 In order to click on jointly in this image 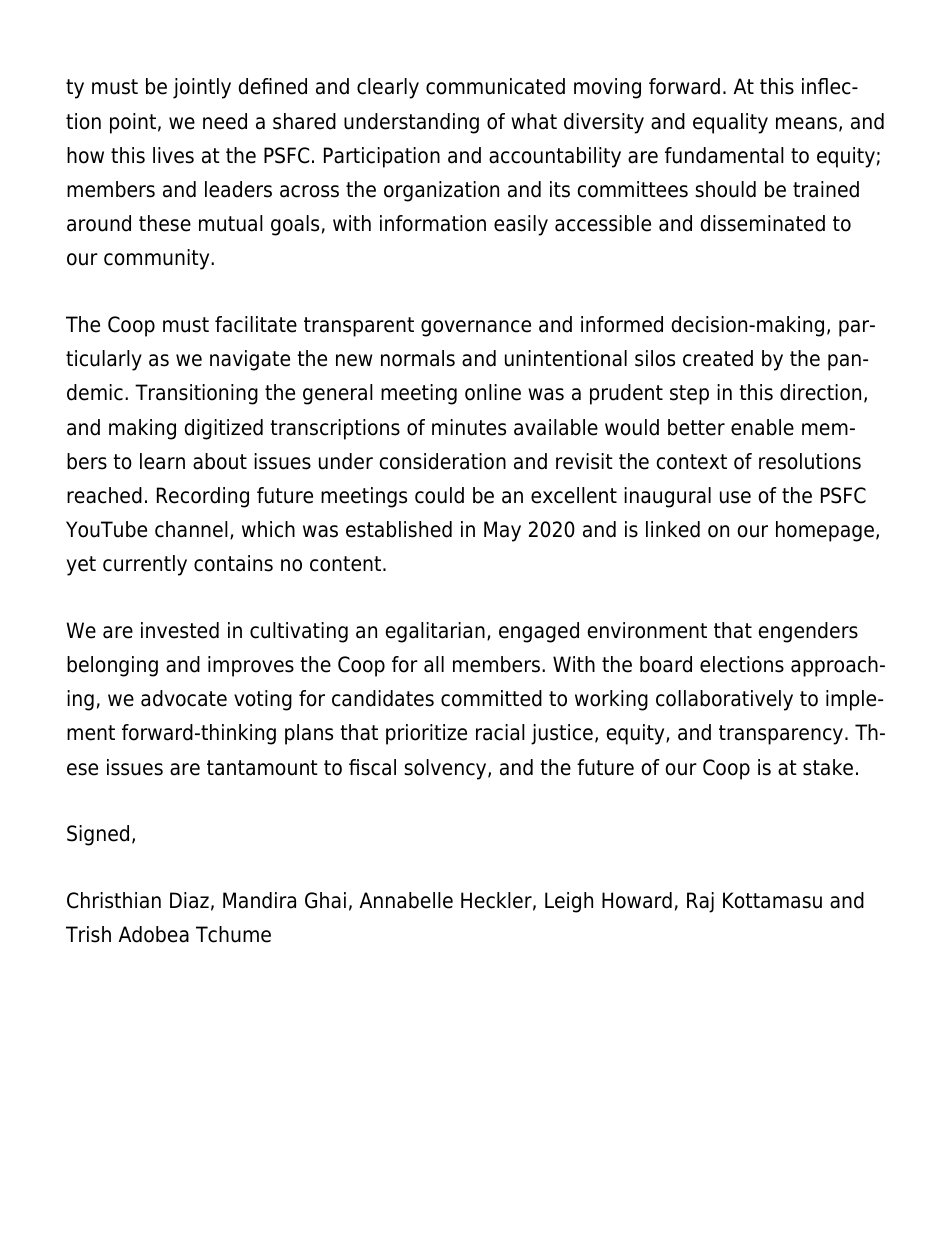, I will do `click(202, 88)`.
